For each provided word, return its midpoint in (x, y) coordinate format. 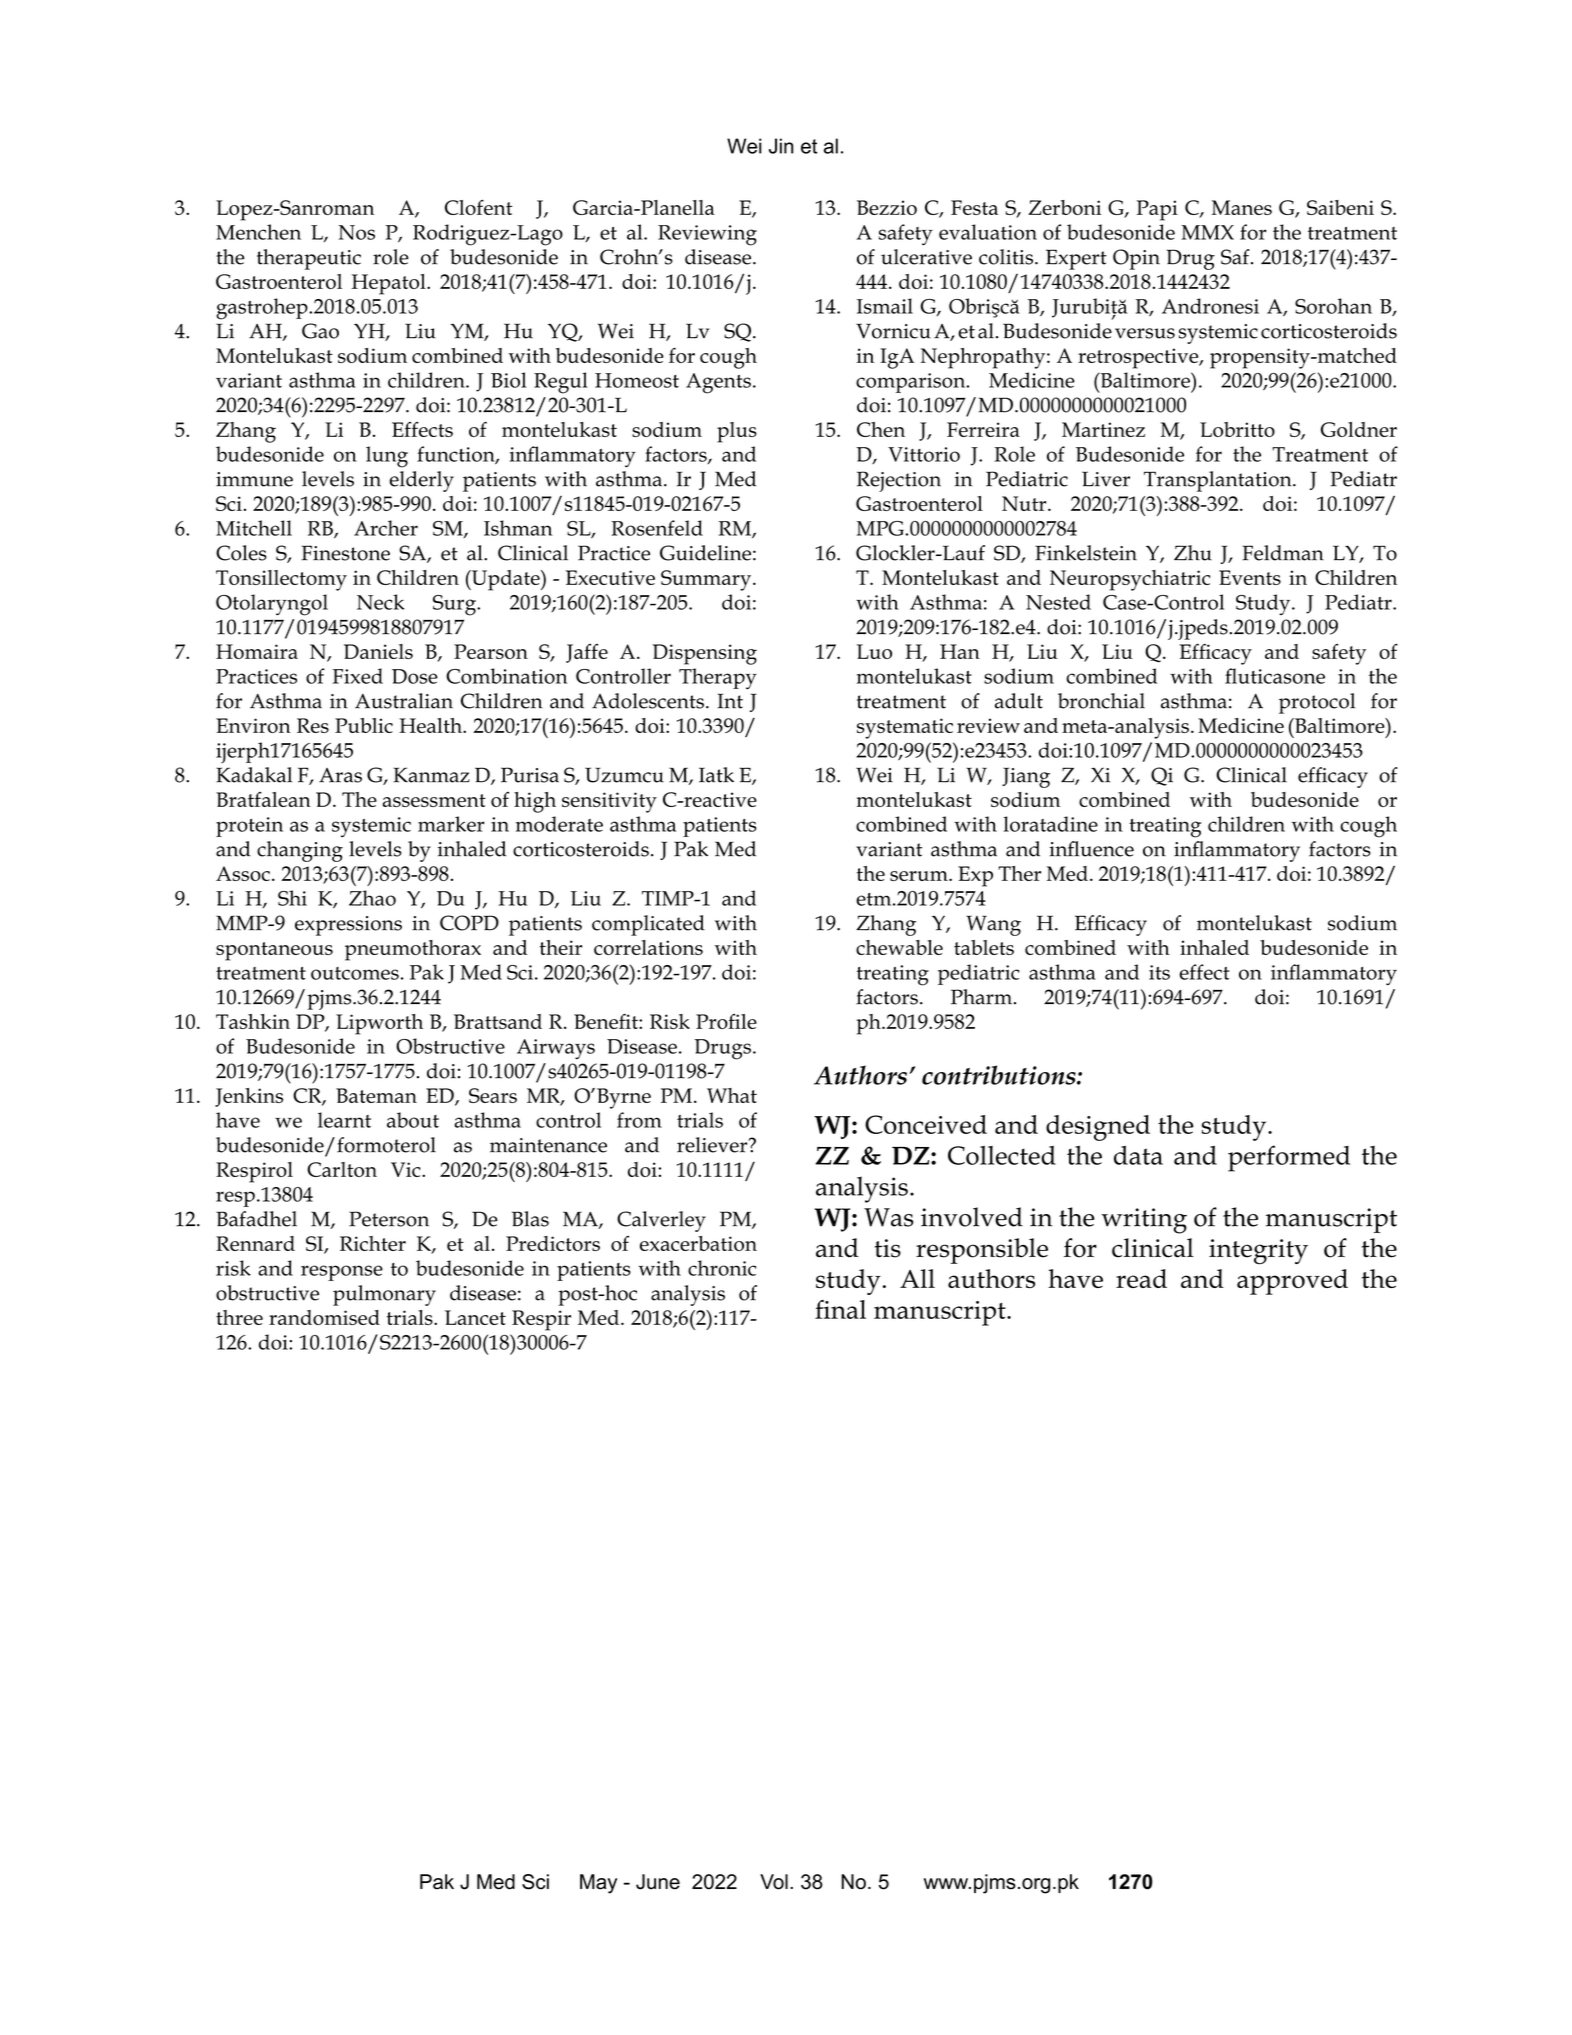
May (598, 1884)
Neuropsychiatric (1130, 580)
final (840, 1309)
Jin (781, 146)
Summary (707, 580)
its (1159, 972)
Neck (381, 602)
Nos (357, 232)
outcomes (355, 973)
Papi (1157, 210)
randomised (324, 1317)
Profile (726, 1021)
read (1141, 1278)
